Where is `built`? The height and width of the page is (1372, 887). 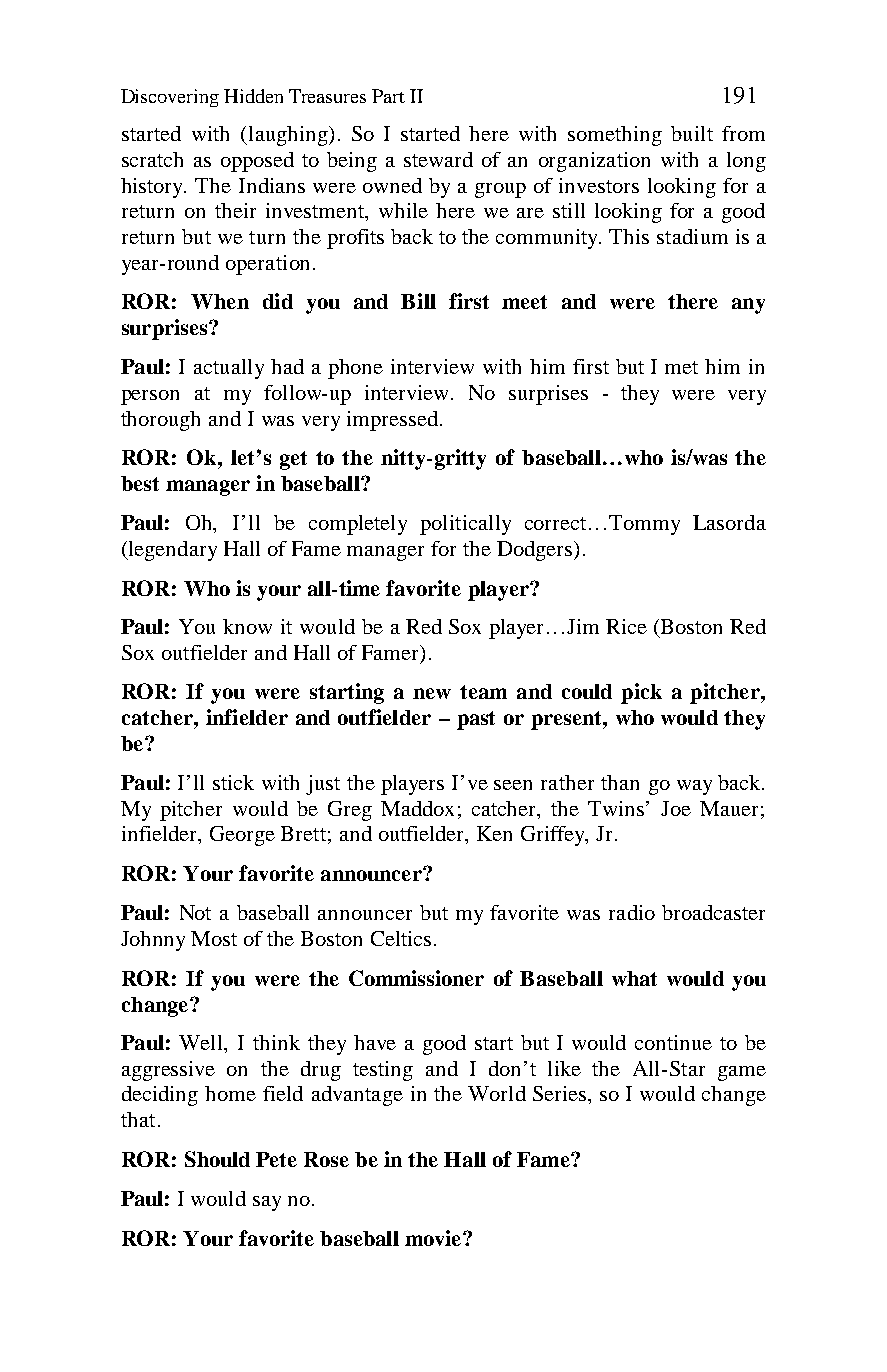 built is located at coordinates (692, 133).
